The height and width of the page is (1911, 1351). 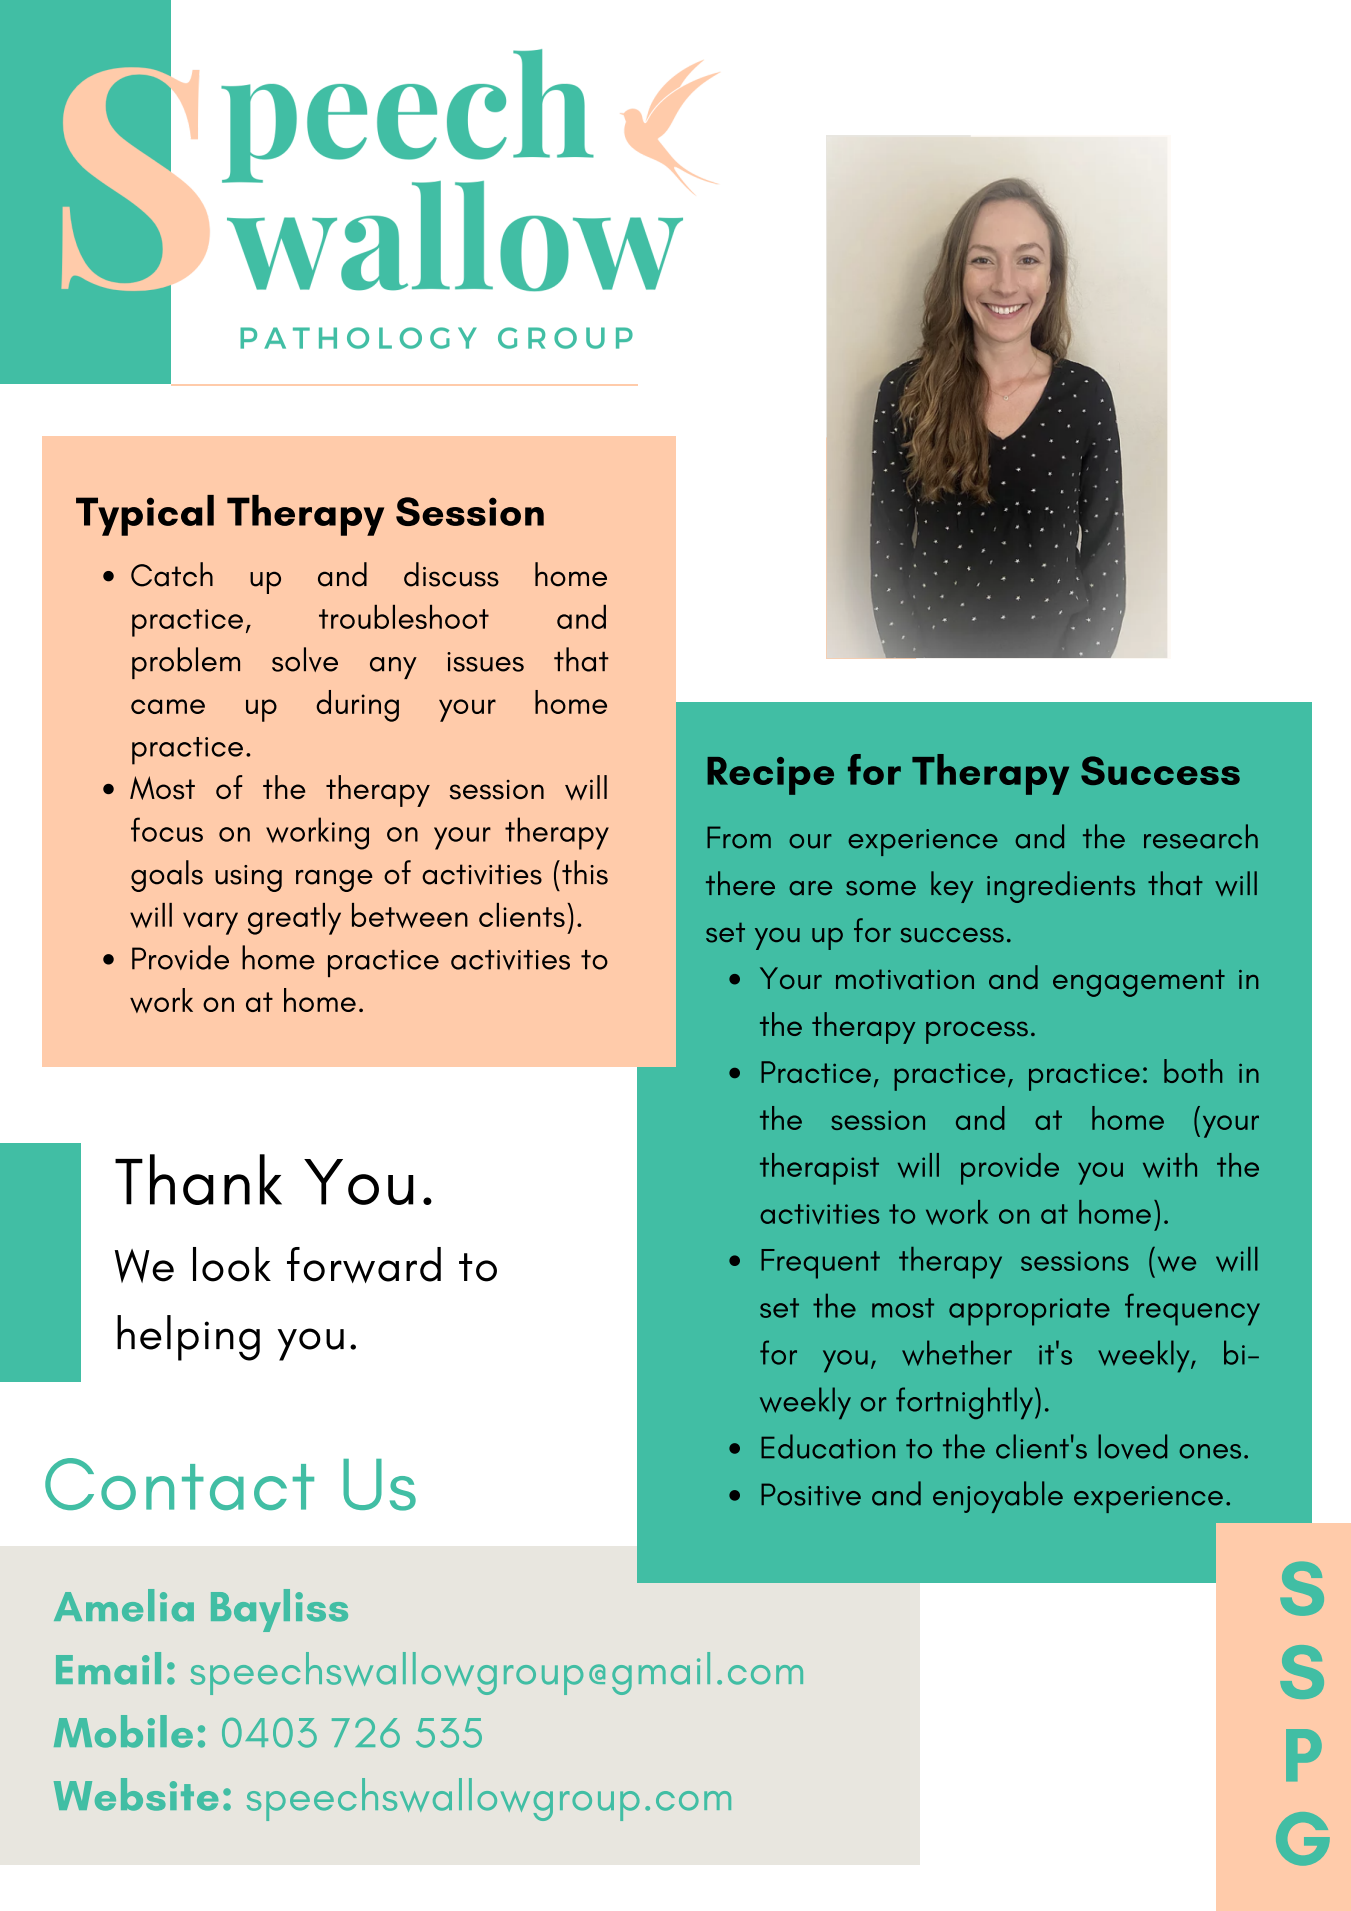 What do you see at coordinates (820, 1264) in the page?
I see `Frequent` at bounding box center [820, 1264].
